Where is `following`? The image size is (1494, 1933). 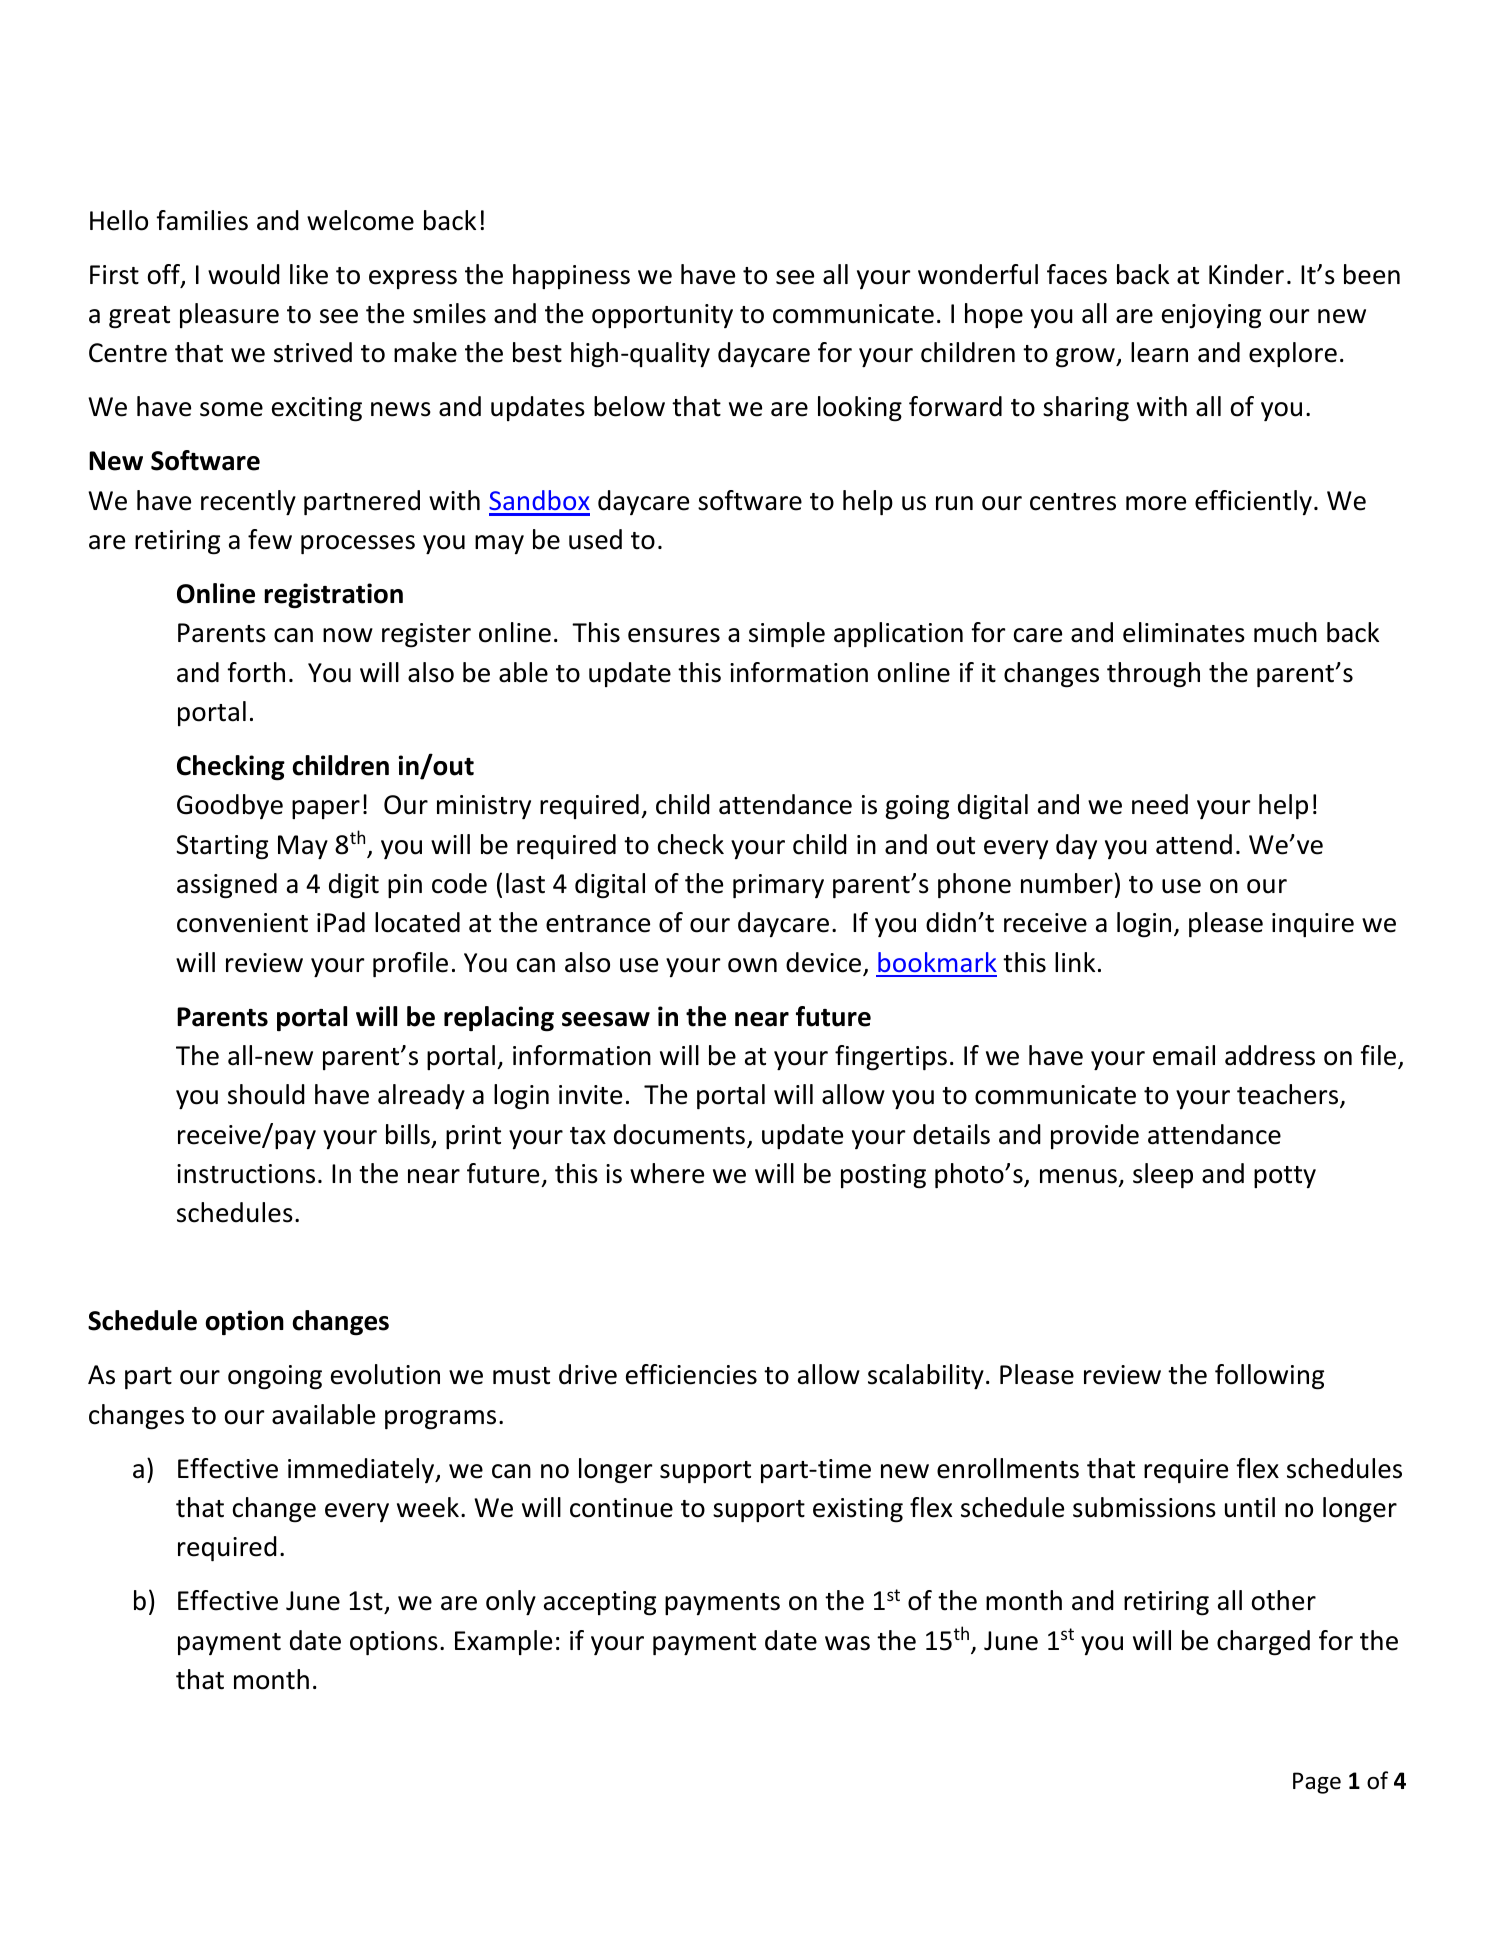
following is located at coordinates (1269, 1377).
